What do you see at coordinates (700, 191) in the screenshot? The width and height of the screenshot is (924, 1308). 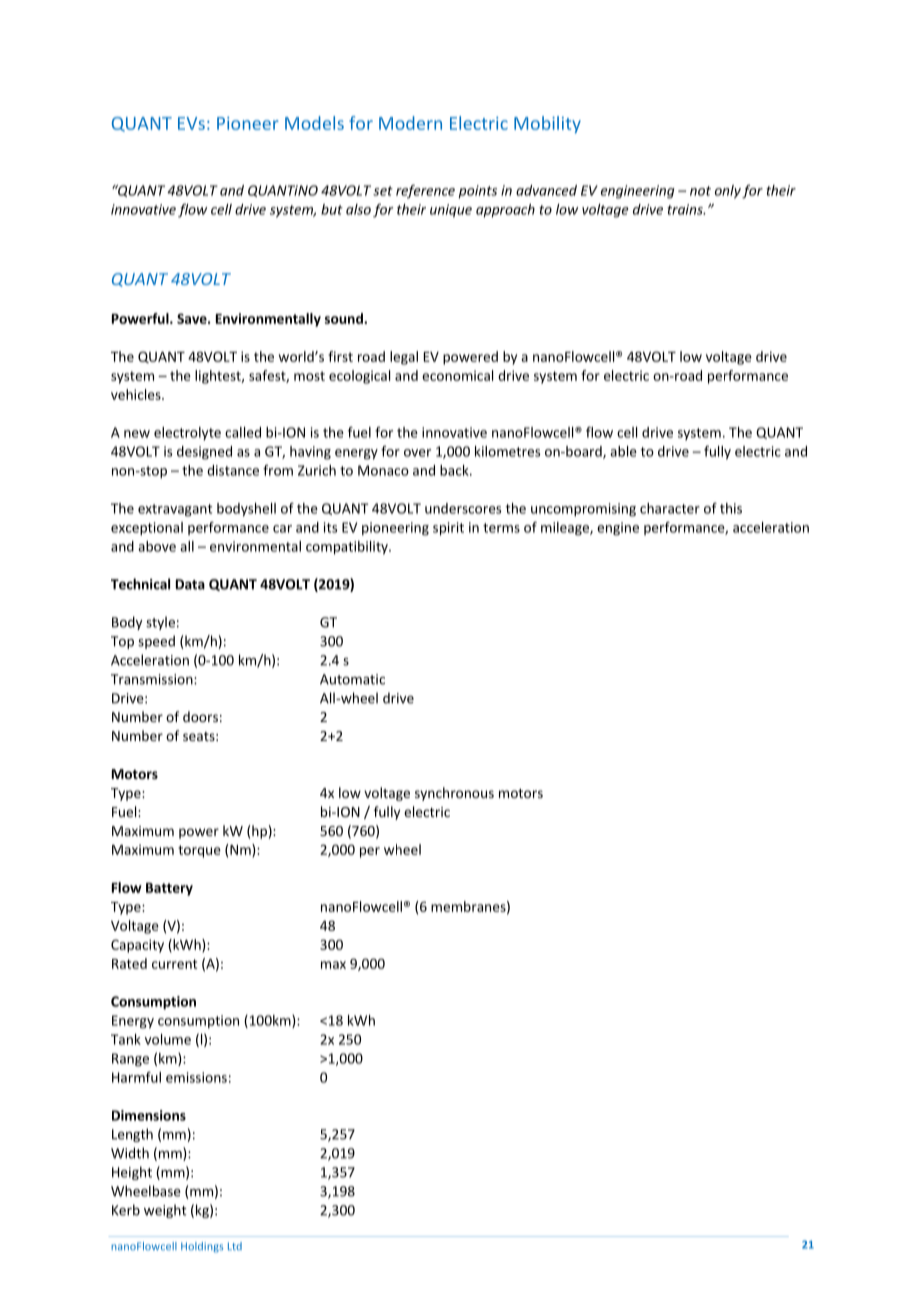 I see `not` at bounding box center [700, 191].
